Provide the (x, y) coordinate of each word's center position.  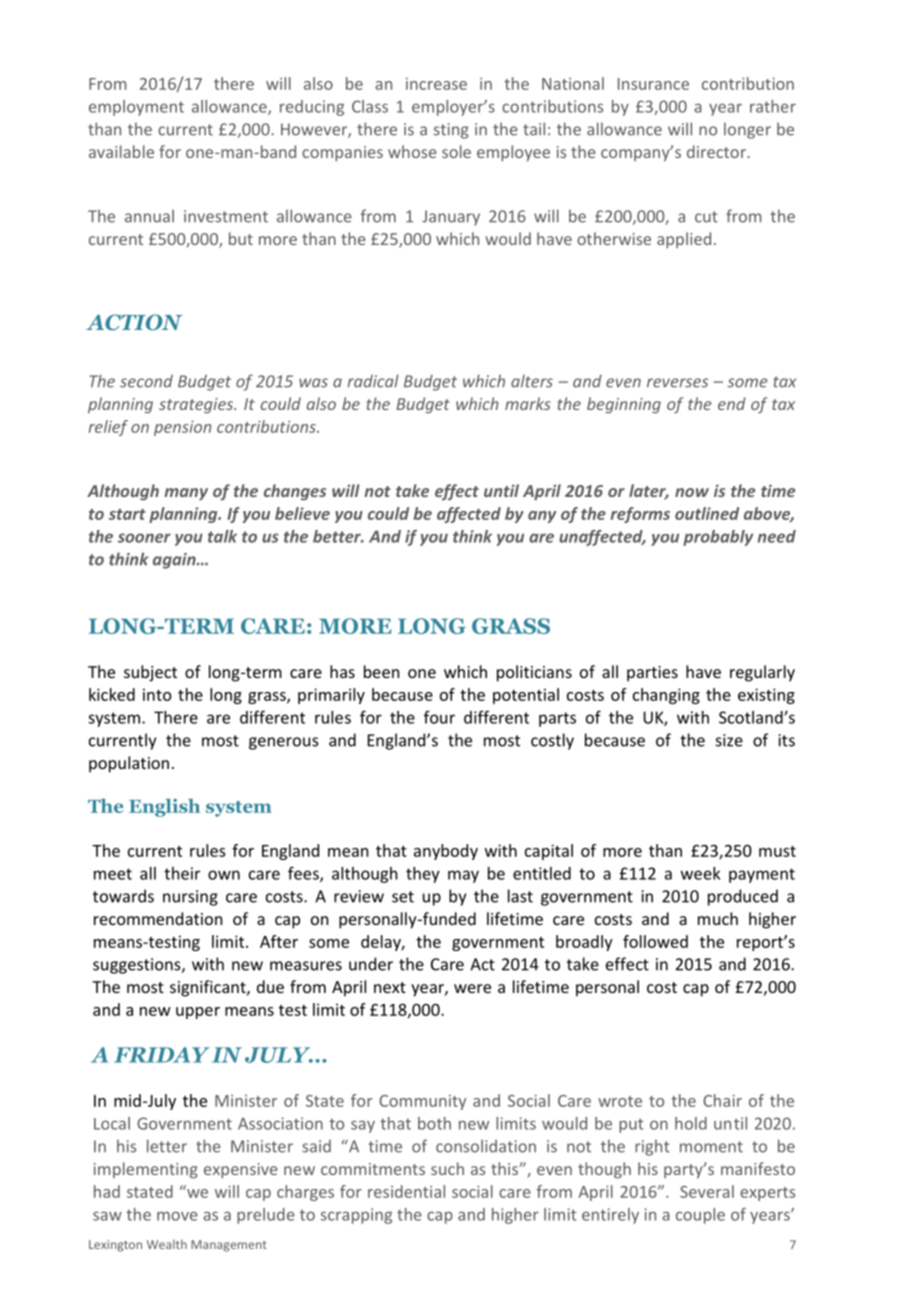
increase (436, 84)
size (729, 740)
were (472, 988)
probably (718, 538)
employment (136, 108)
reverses (677, 383)
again (175, 561)
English (164, 808)
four (439, 717)
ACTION (134, 322)
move (177, 1216)
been (381, 671)
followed (655, 941)
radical (373, 381)
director (716, 151)
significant (209, 988)
